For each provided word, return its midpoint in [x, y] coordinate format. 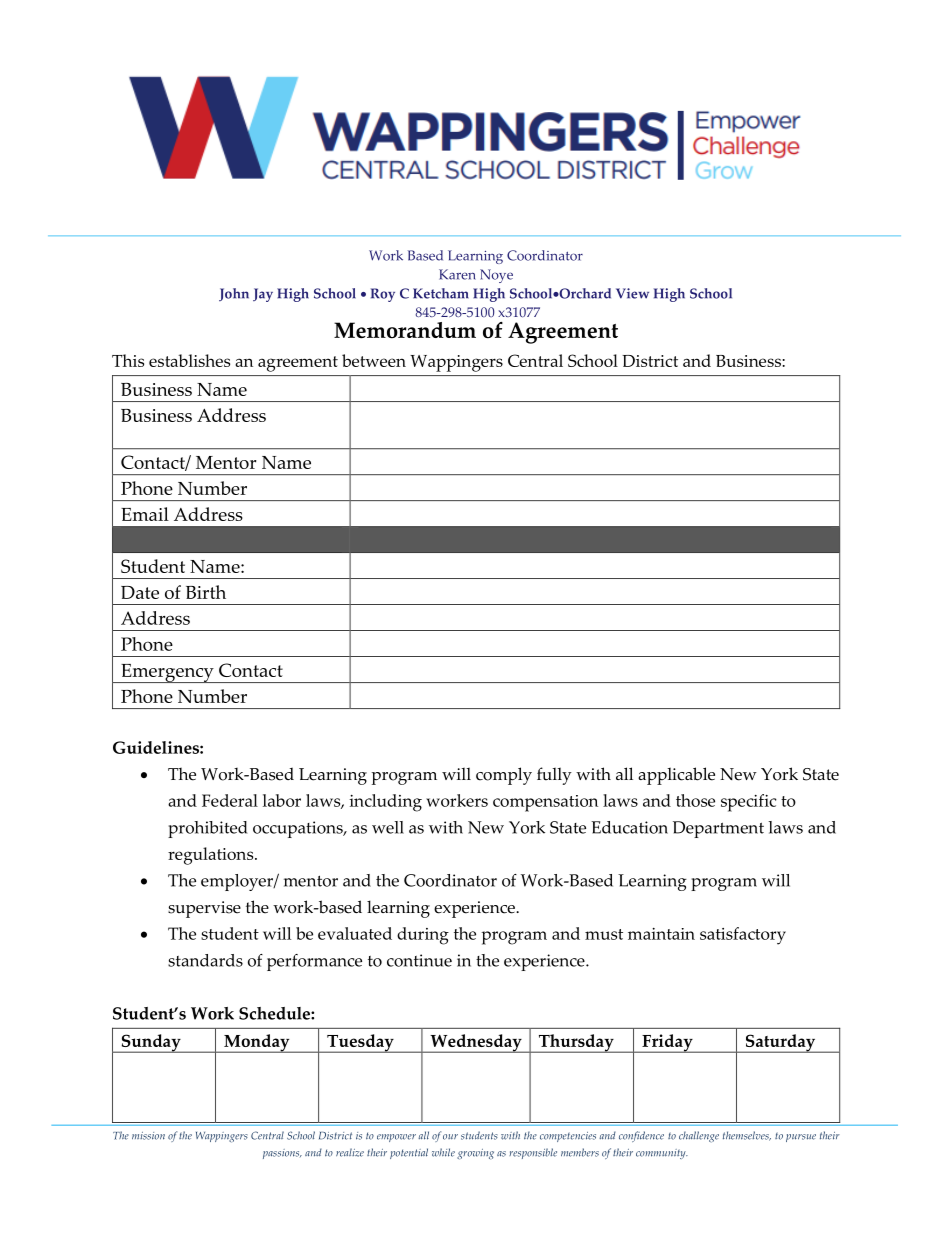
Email [145, 514]
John [234, 294]
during [423, 936]
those [695, 800]
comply [504, 776]
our [450, 1137]
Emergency [167, 673]
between [374, 360]
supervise [204, 909]
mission [148, 1136]
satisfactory [743, 936]
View [632, 293]
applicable [676, 776]
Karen [457, 274]
